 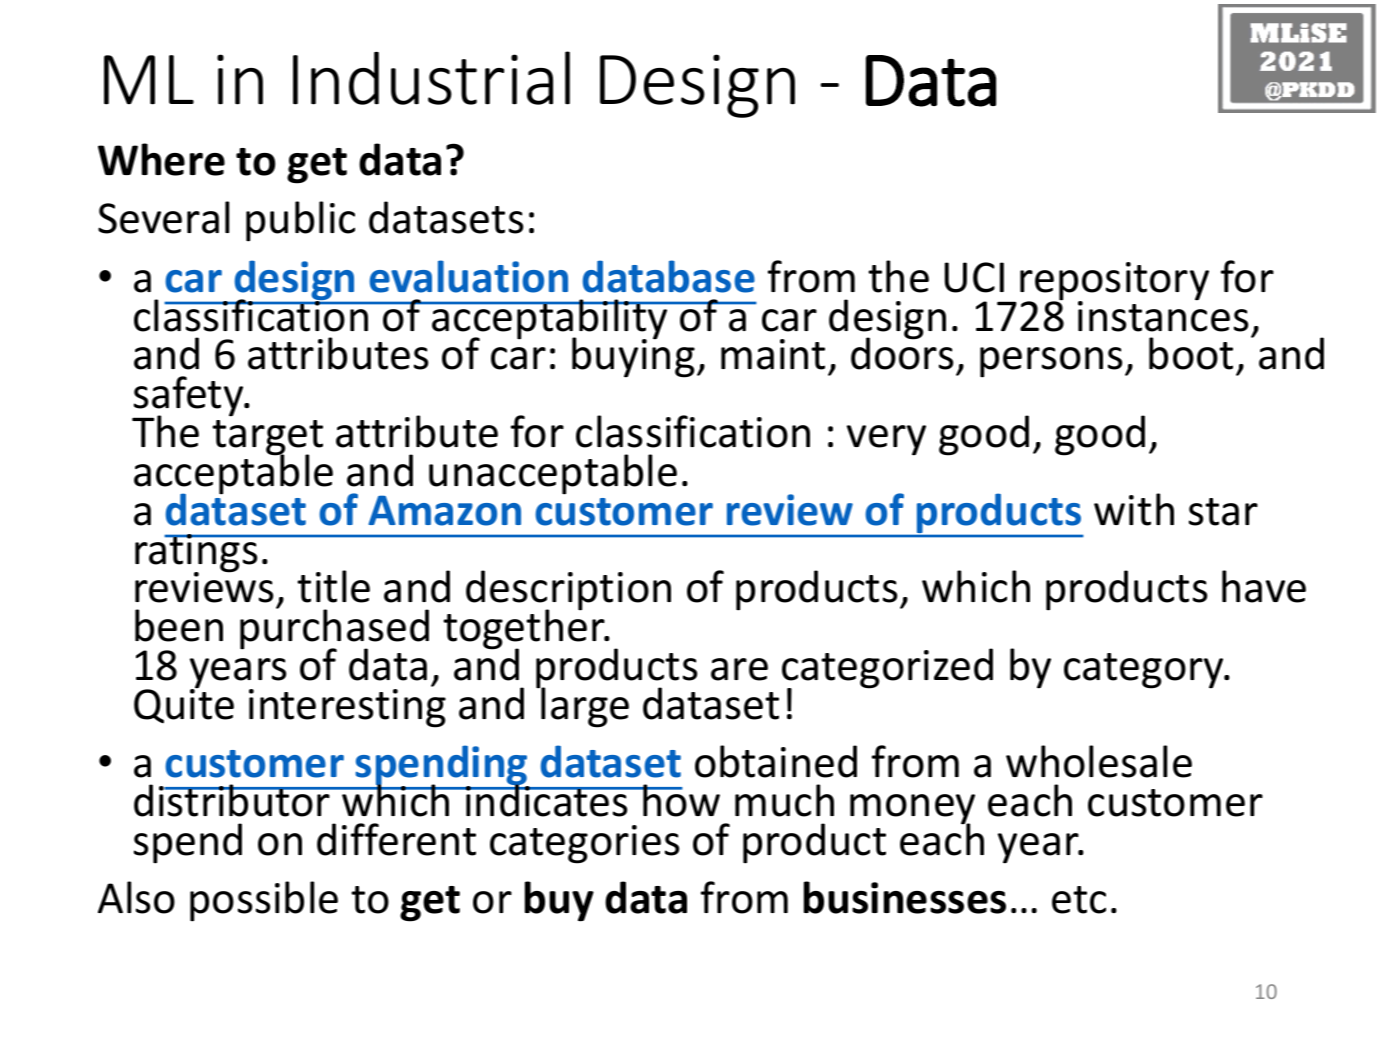 What do you see at coordinates (1114, 282) in the image?
I see `repository` at bounding box center [1114, 282].
